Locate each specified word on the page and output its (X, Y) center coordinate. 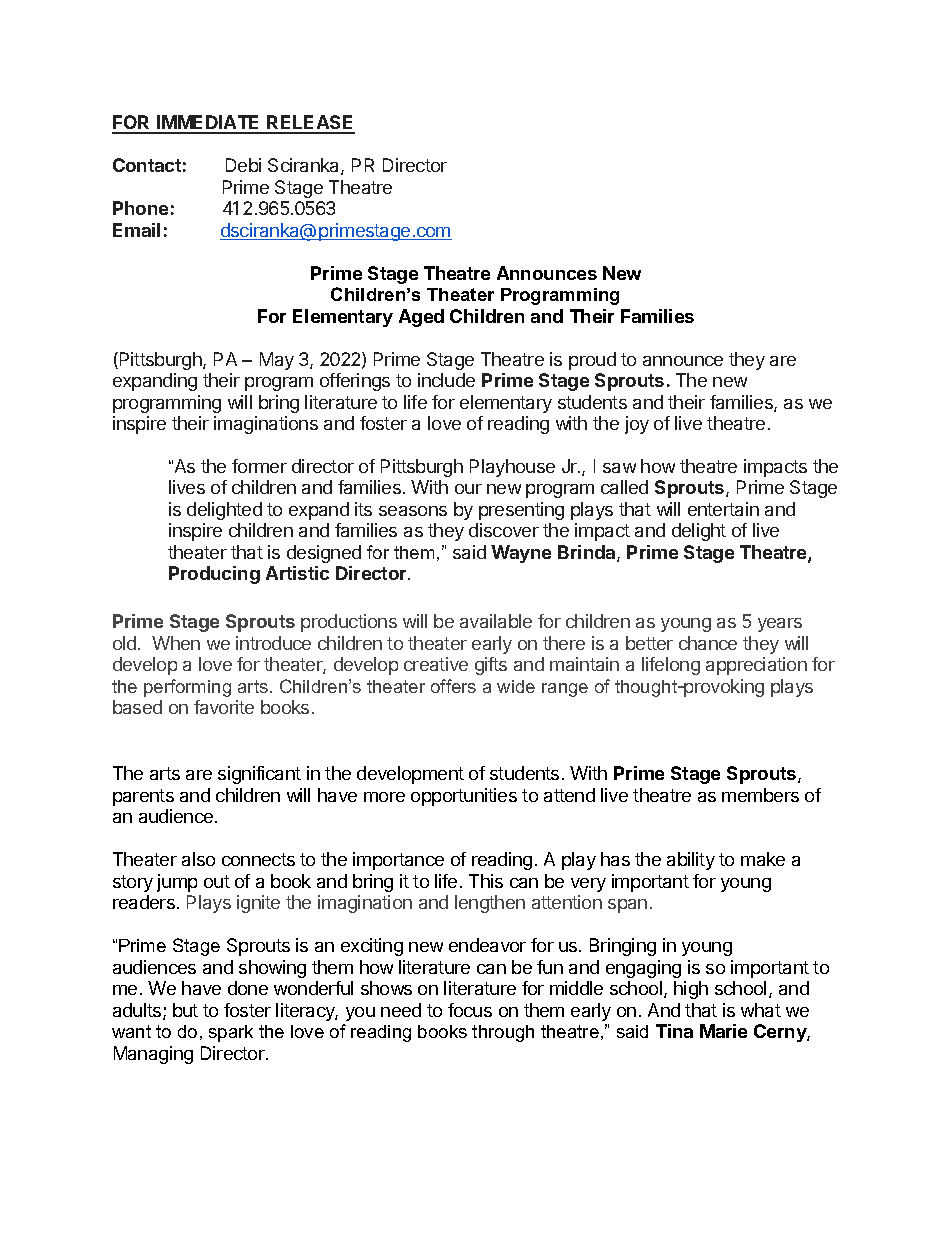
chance (708, 643)
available (496, 621)
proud (592, 361)
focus (470, 1010)
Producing (214, 575)
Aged (421, 318)
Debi (243, 165)
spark (231, 1033)
